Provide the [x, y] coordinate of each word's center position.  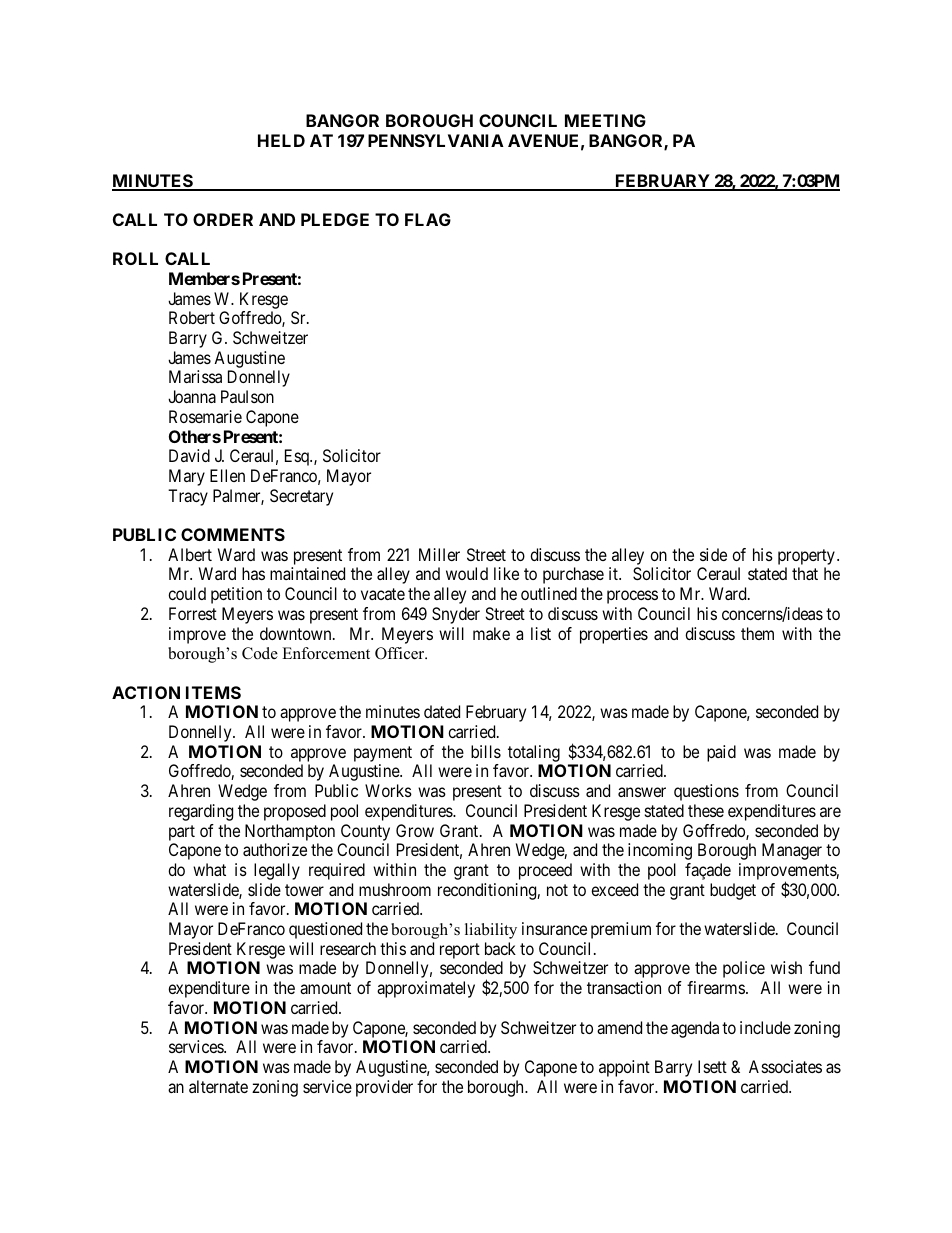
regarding [201, 812]
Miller [439, 554]
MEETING [605, 120]
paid [721, 753]
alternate [218, 1086]
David [189, 455]
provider [384, 1088]
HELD [281, 140]
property [806, 557]
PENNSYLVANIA [436, 140]
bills [486, 751]
